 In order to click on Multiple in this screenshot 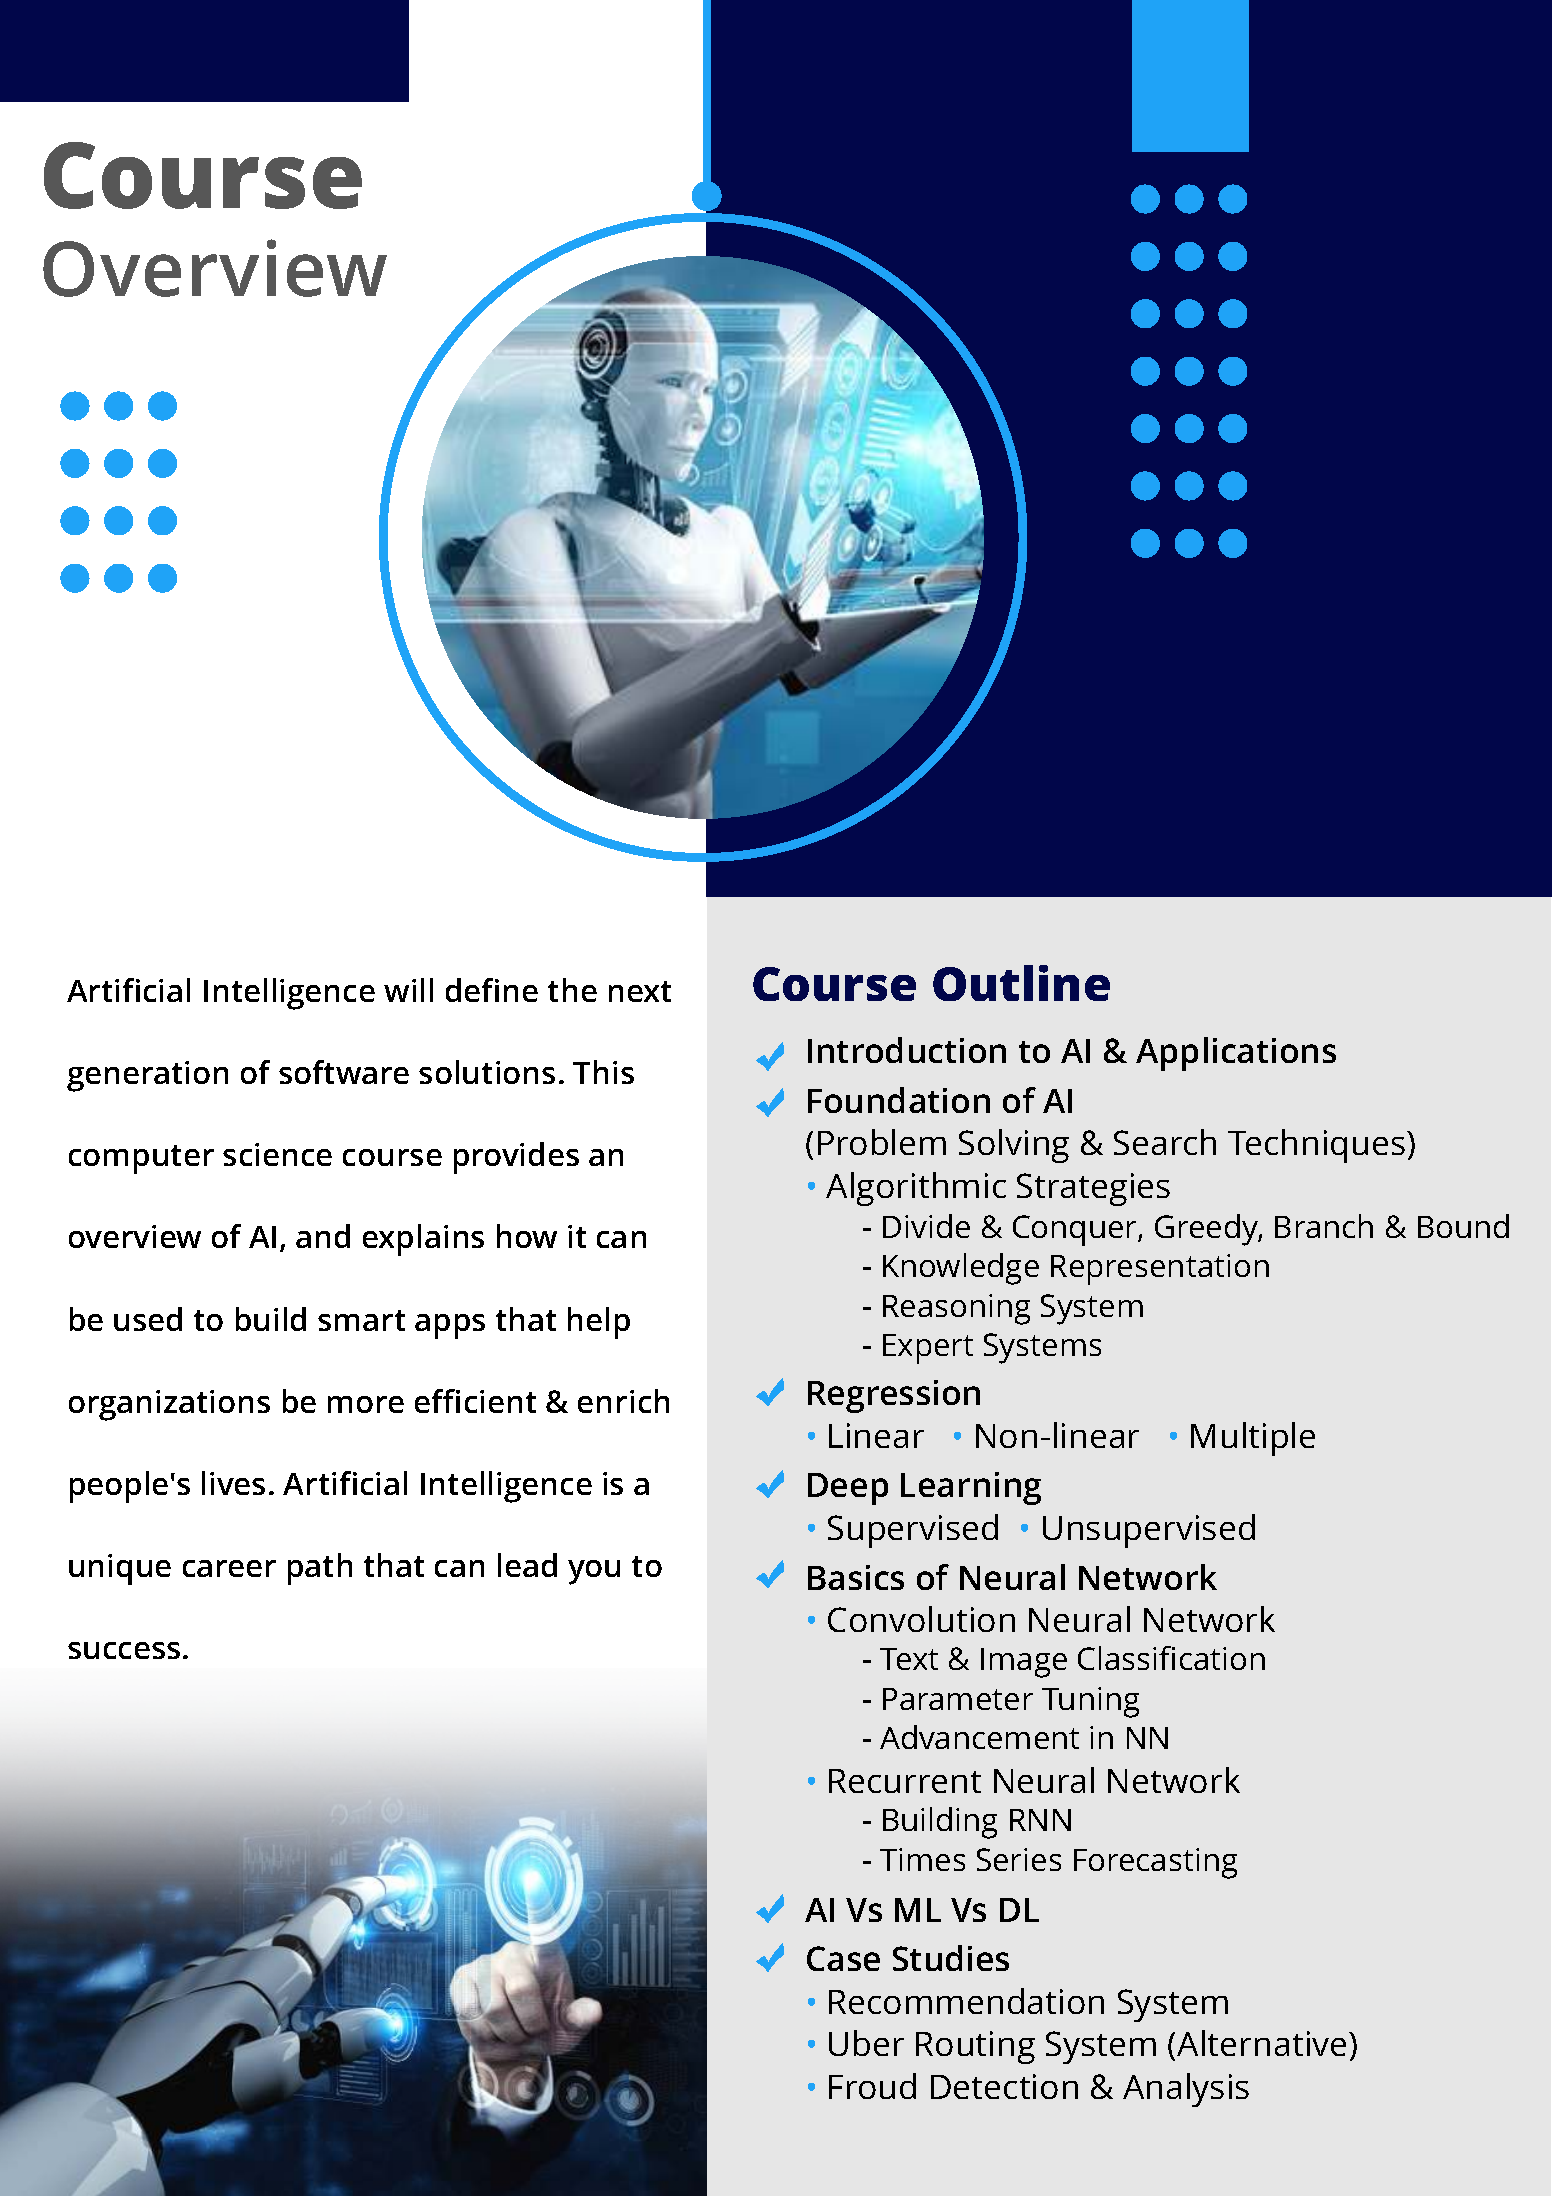, I will do `click(1253, 1439)`.
